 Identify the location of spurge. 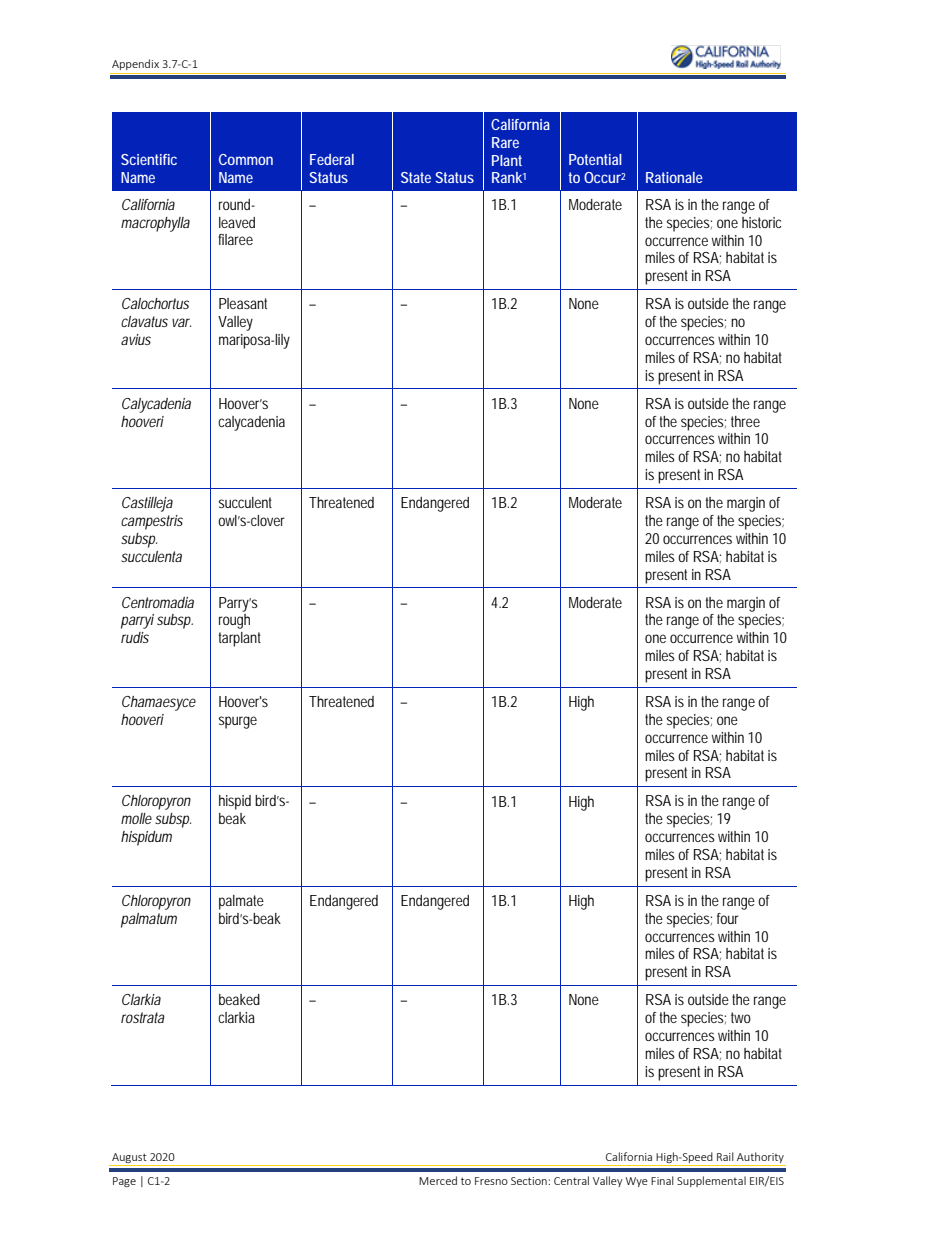
(238, 722).
